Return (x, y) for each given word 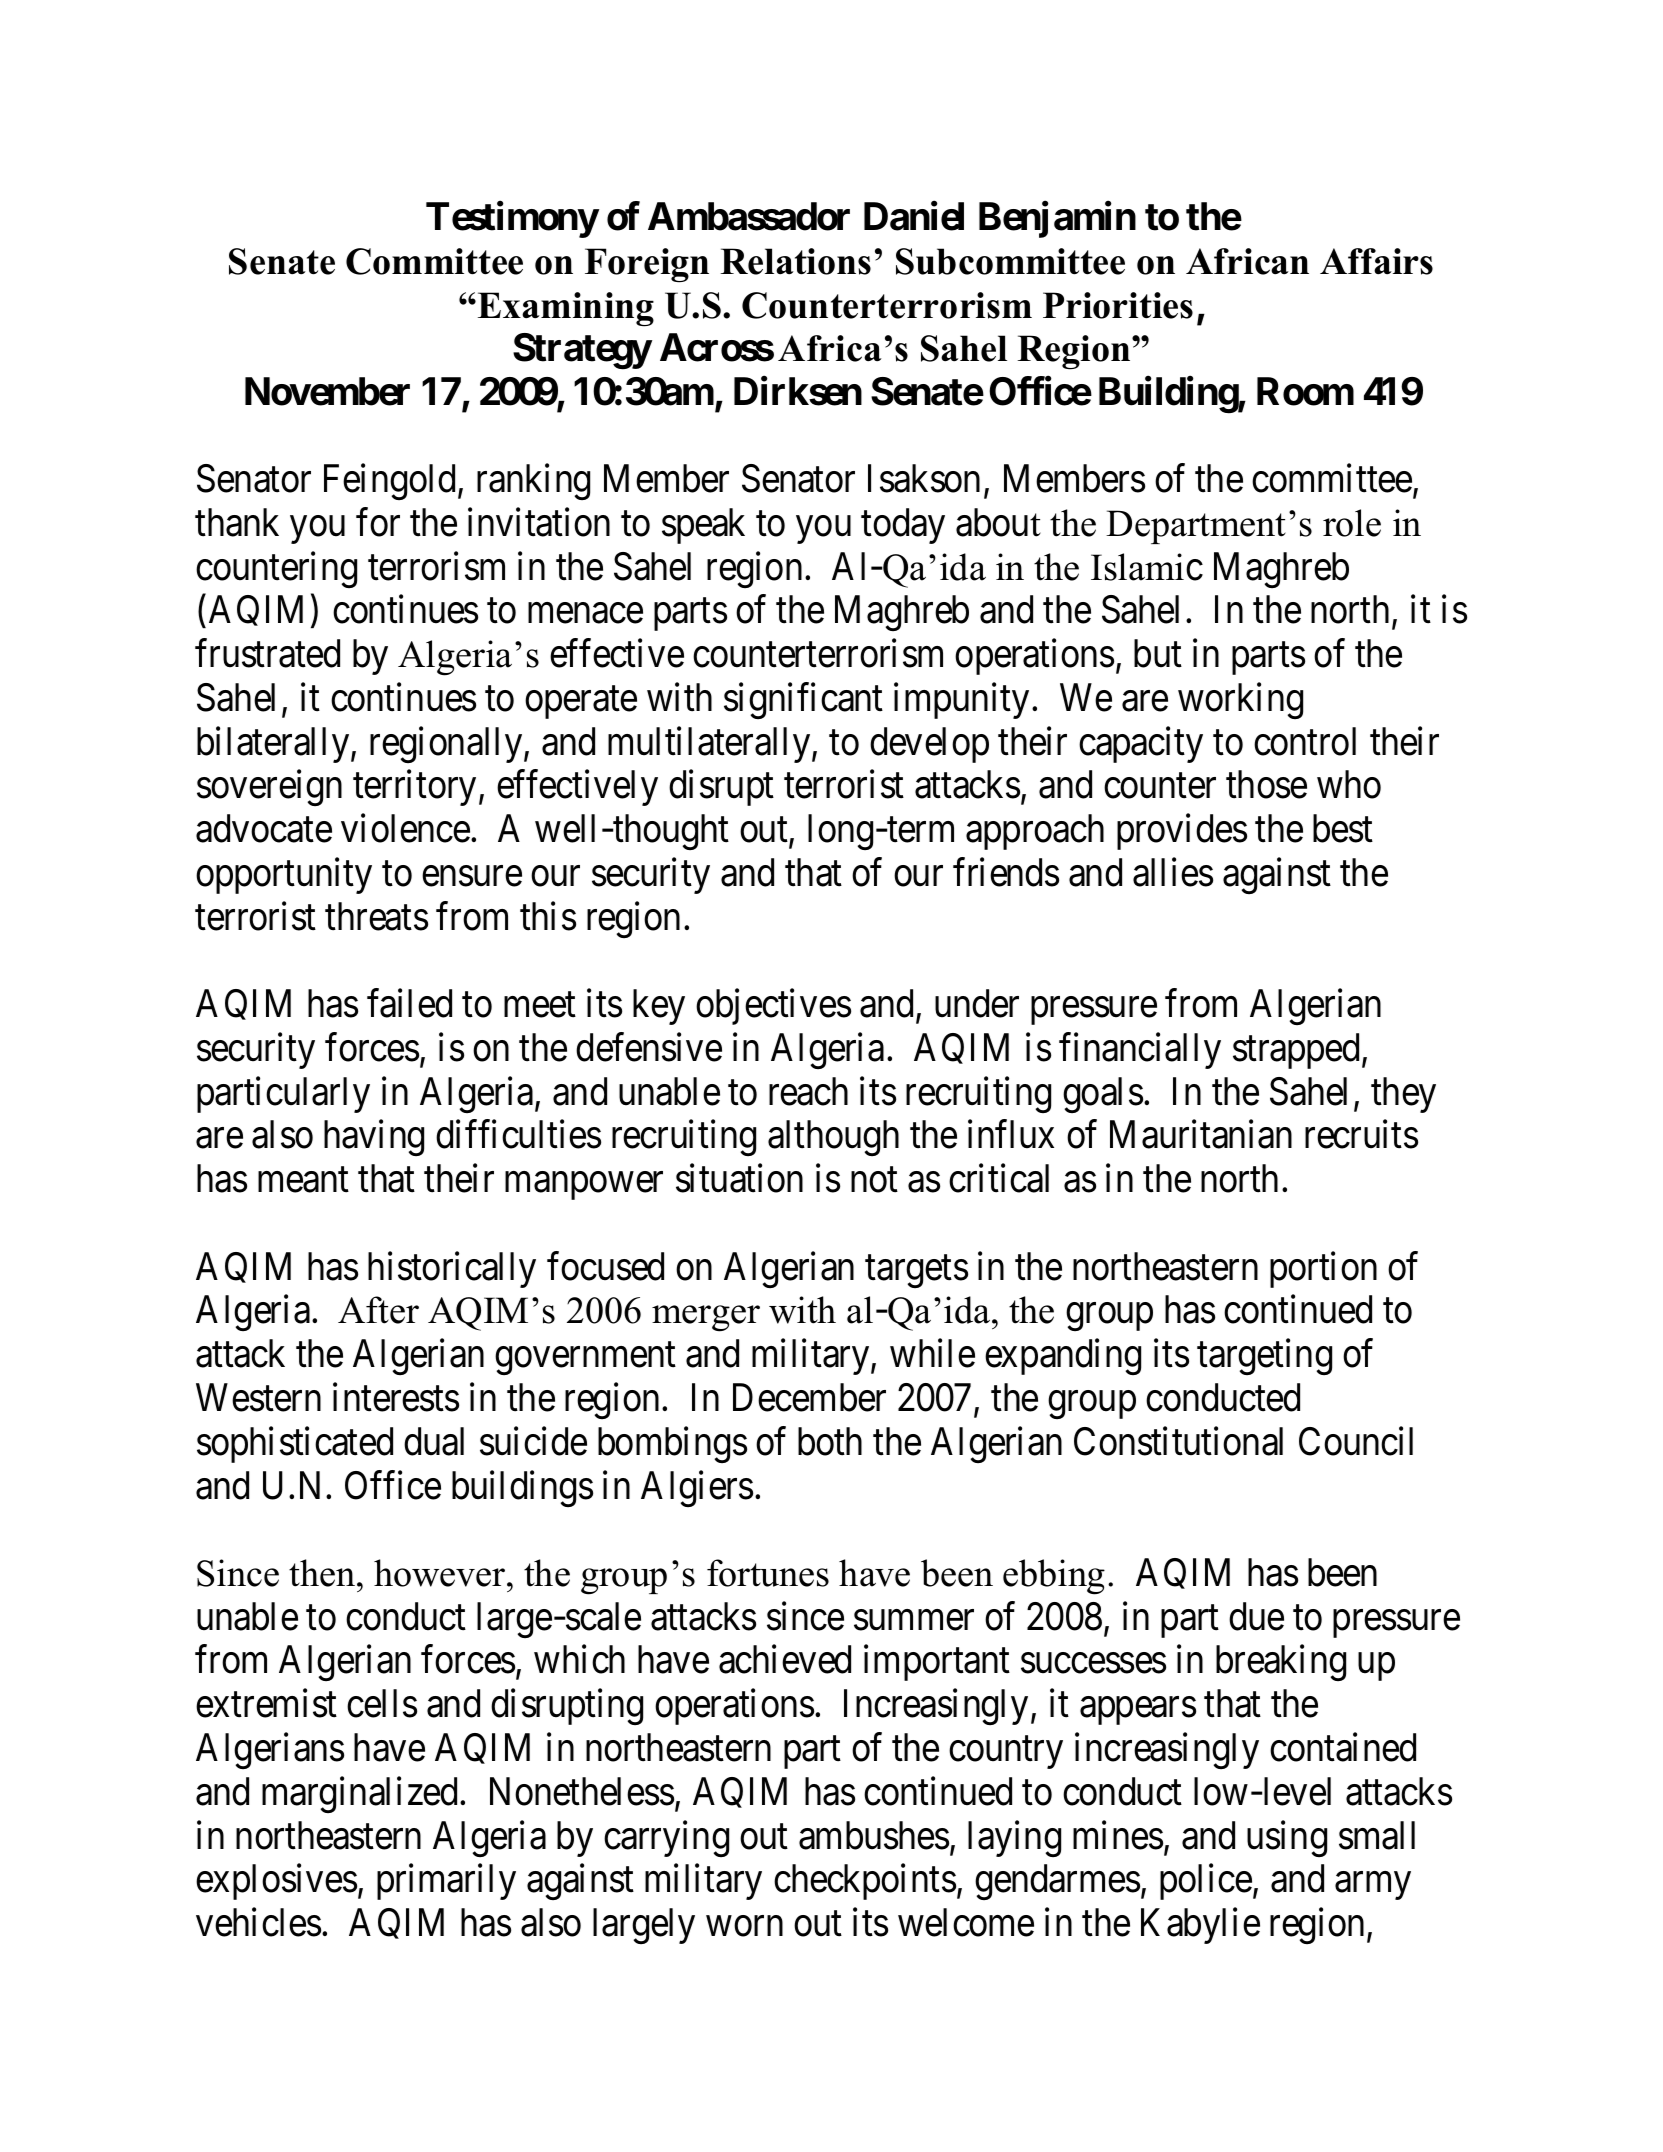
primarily (446, 1882)
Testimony (512, 220)
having (374, 1138)
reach (808, 1091)
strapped (1296, 1051)
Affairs (1376, 261)
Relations (795, 261)
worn (744, 1926)
